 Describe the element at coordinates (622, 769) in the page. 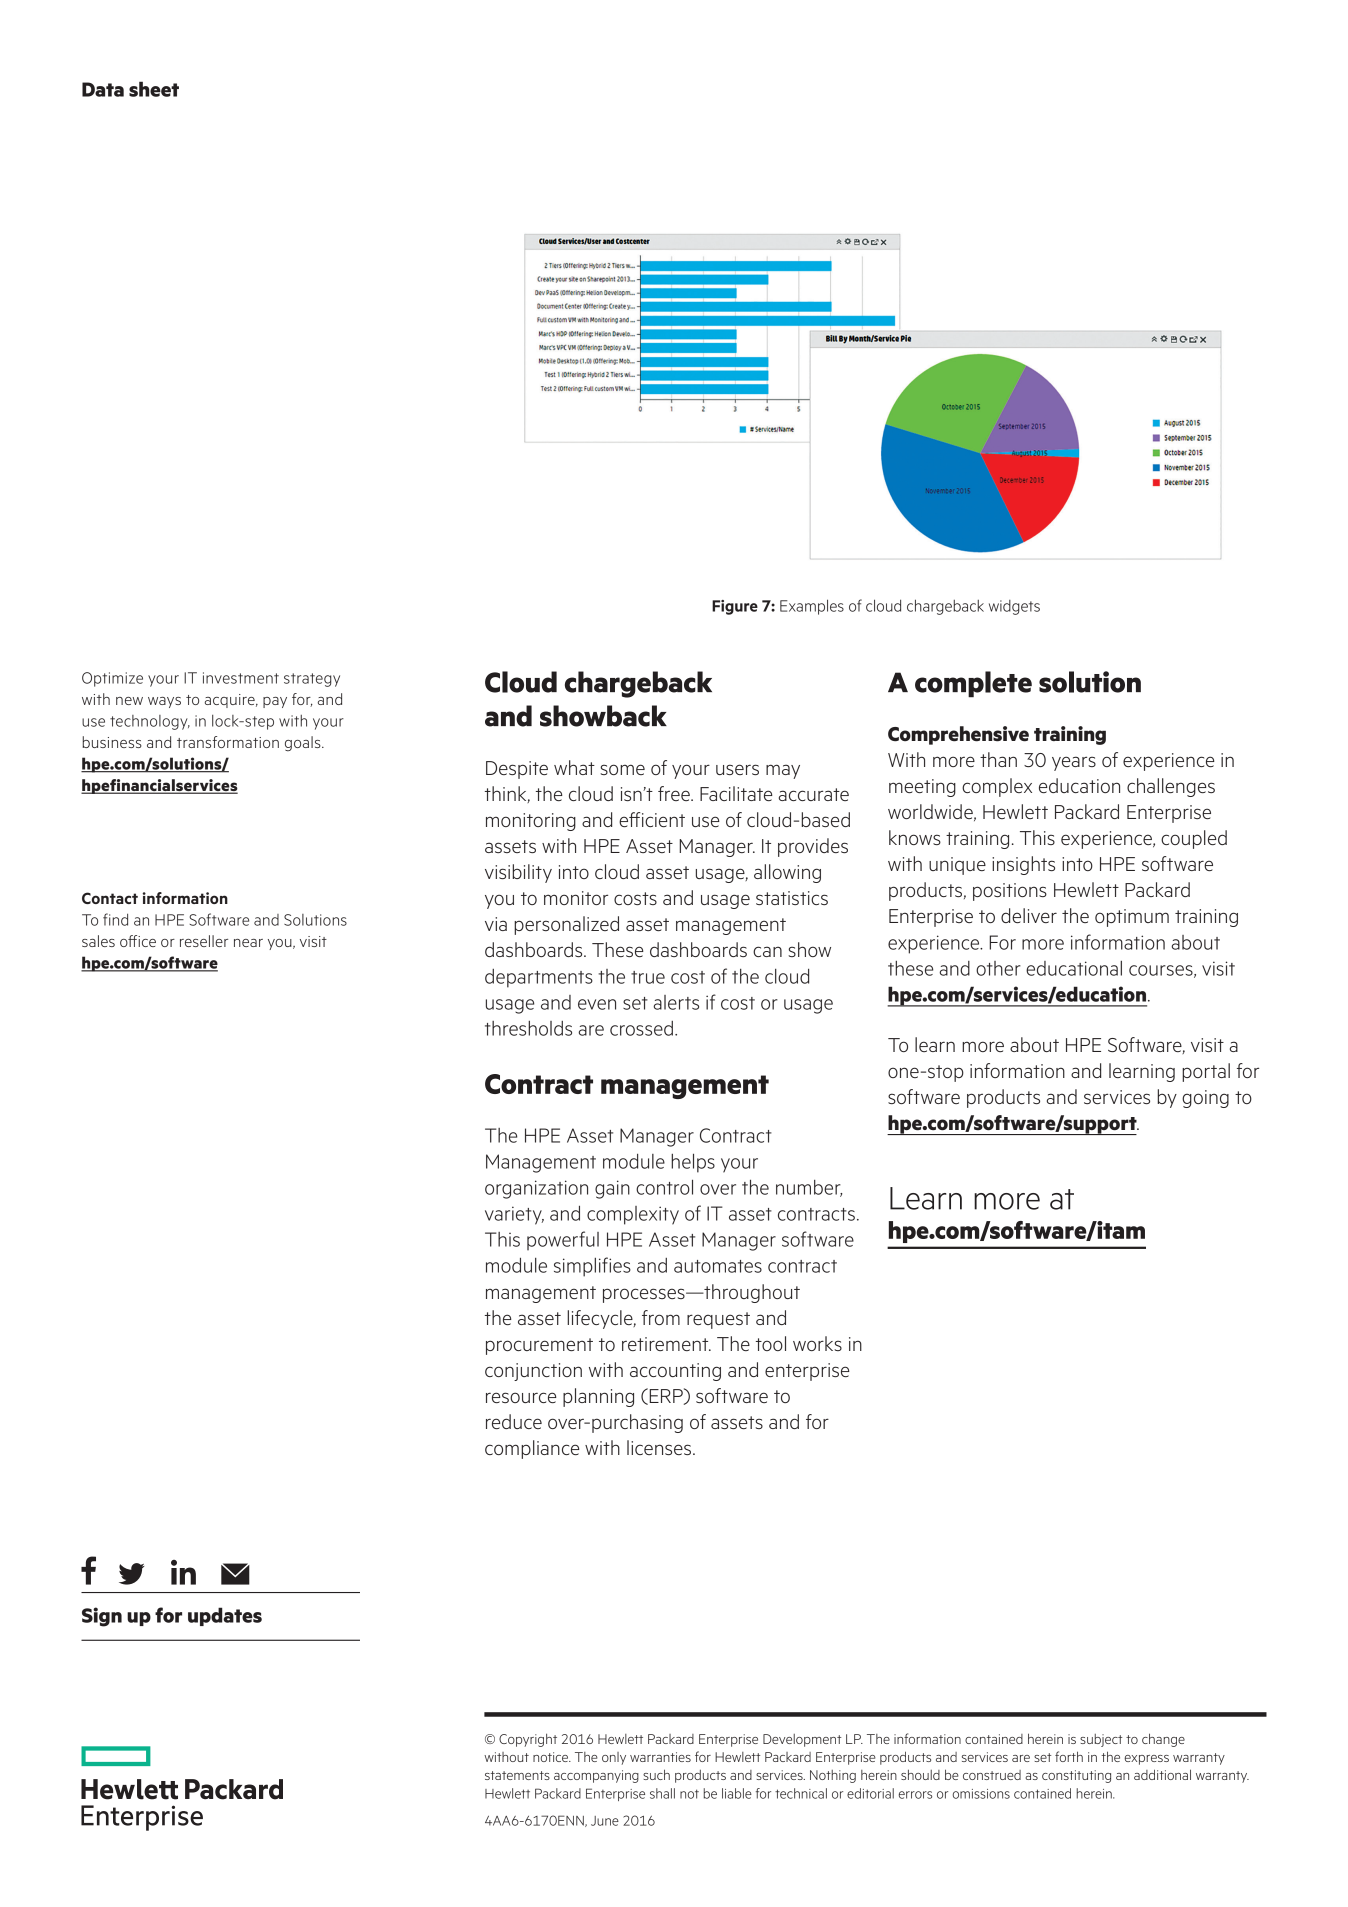

I see `some` at that location.
